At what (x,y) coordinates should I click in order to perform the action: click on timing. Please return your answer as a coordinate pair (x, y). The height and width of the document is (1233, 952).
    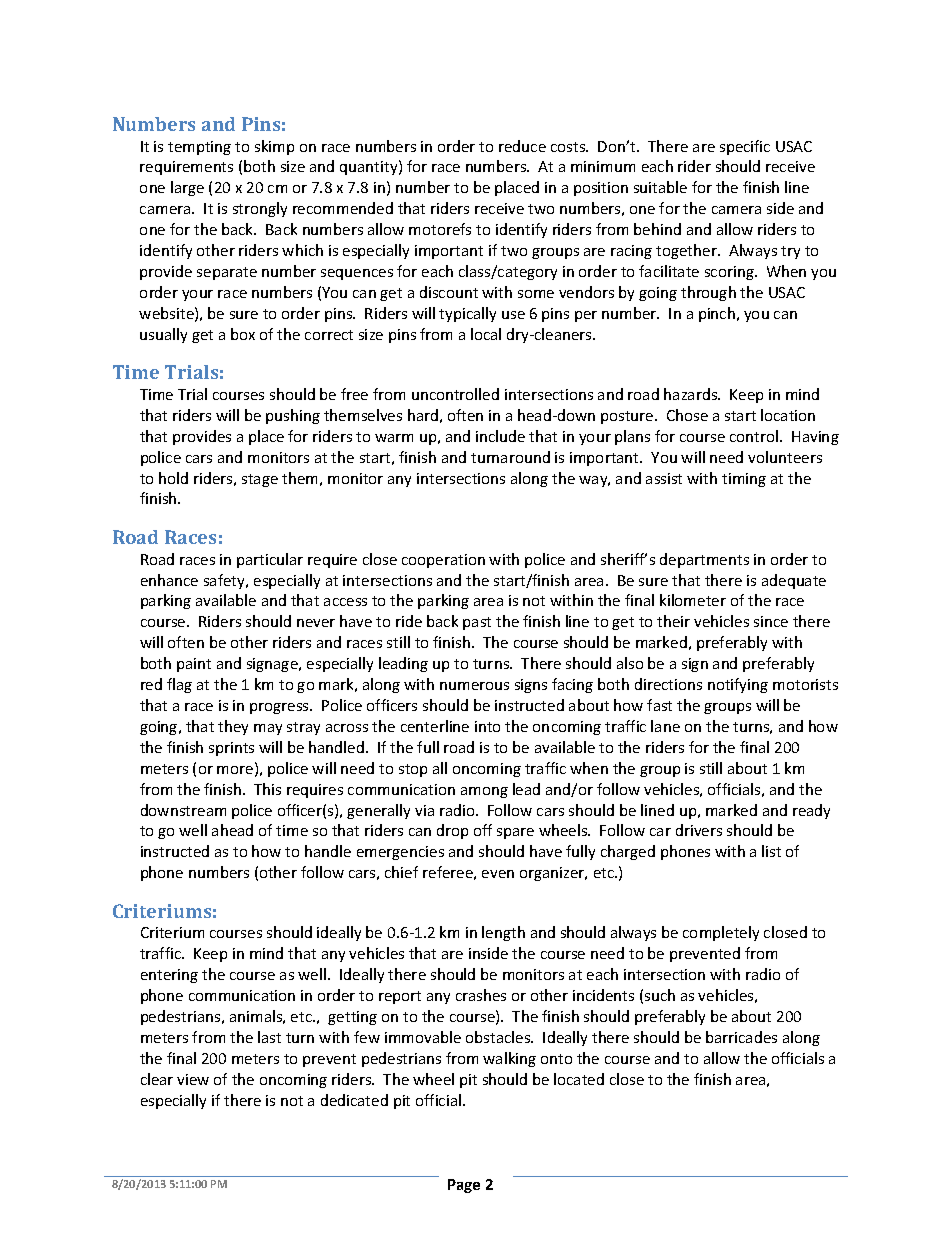
    Looking at the image, I should click on (744, 480).
